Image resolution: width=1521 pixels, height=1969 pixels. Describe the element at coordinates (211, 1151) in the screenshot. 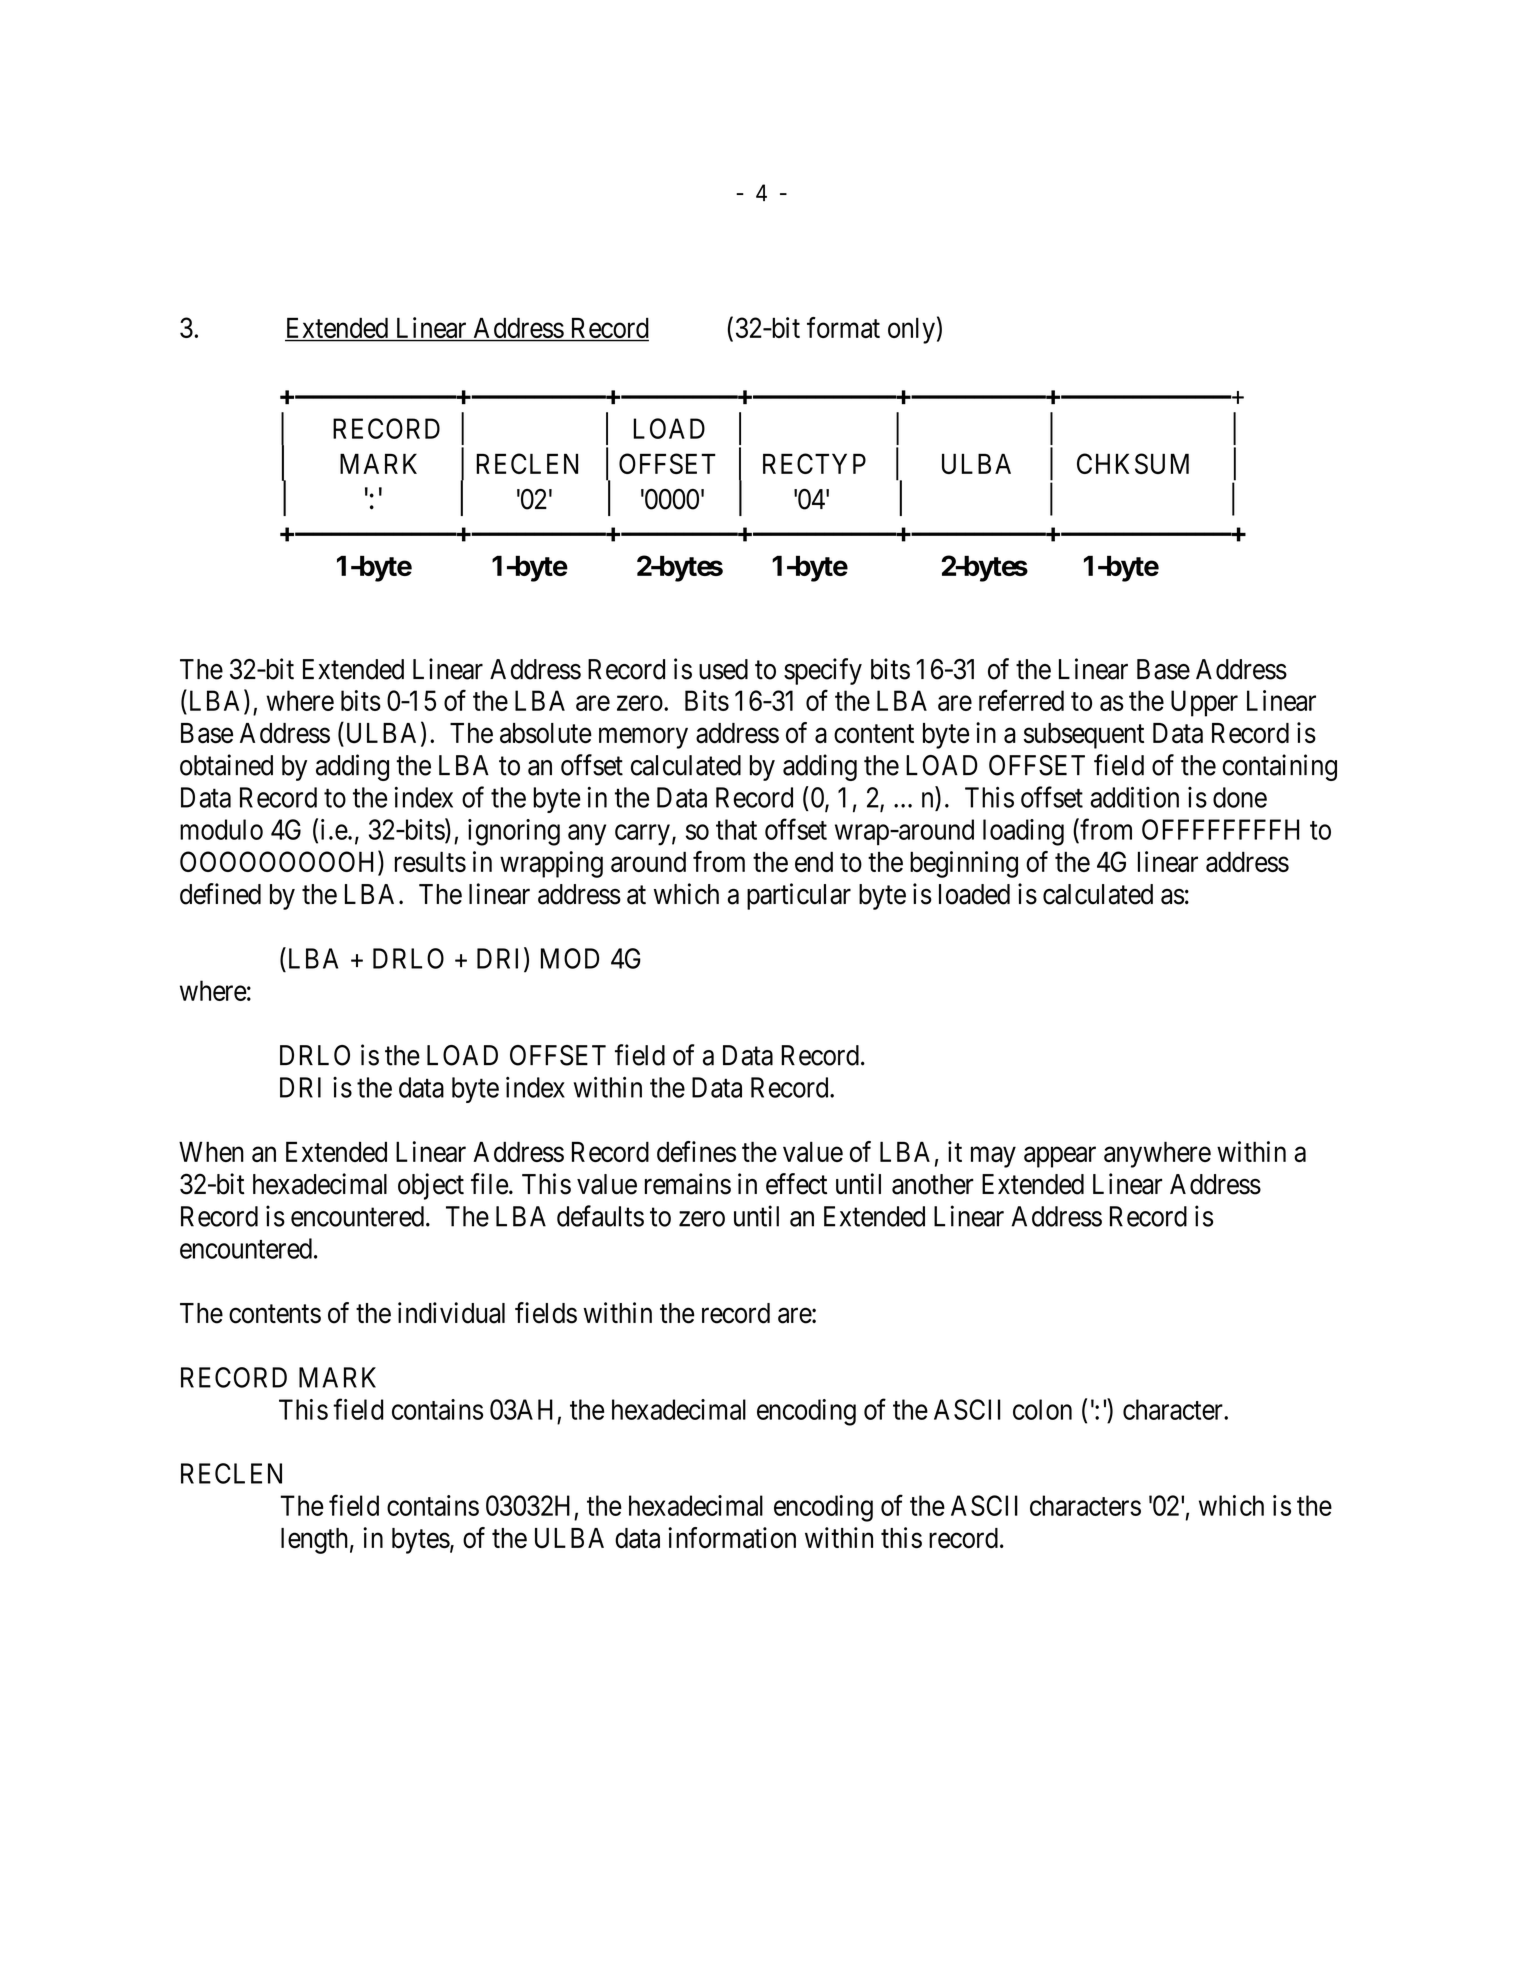

I see `When` at that location.
